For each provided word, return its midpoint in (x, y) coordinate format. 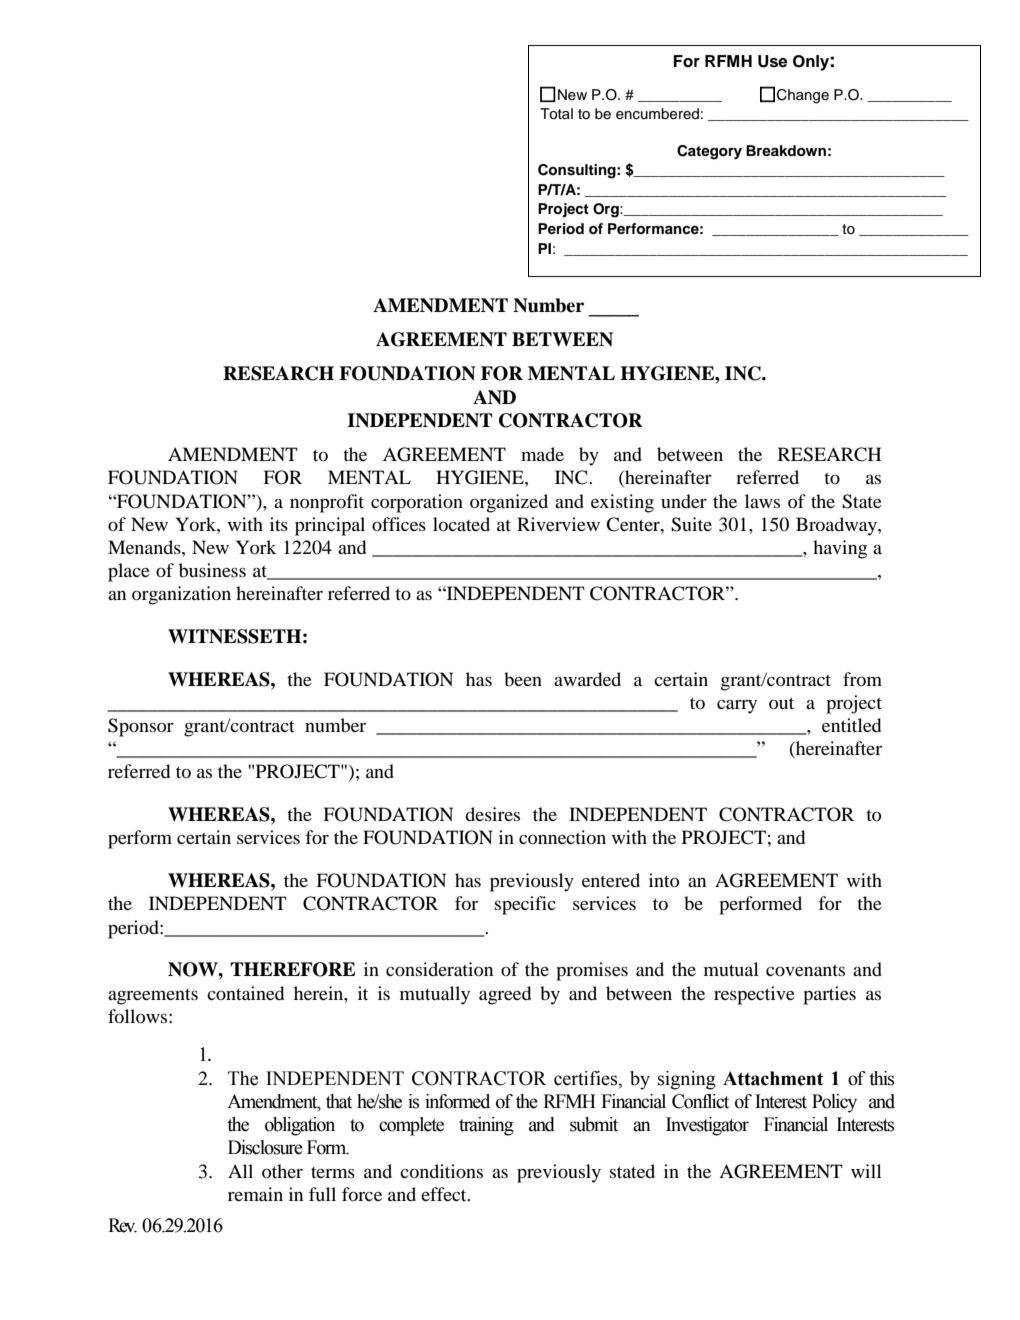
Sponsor (141, 727)
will (866, 1171)
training (486, 1126)
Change (803, 96)
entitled (851, 725)
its (279, 524)
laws (762, 501)
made (542, 454)
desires (492, 814)
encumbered (657, 114)
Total (556, 114)
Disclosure (265, 1147)
